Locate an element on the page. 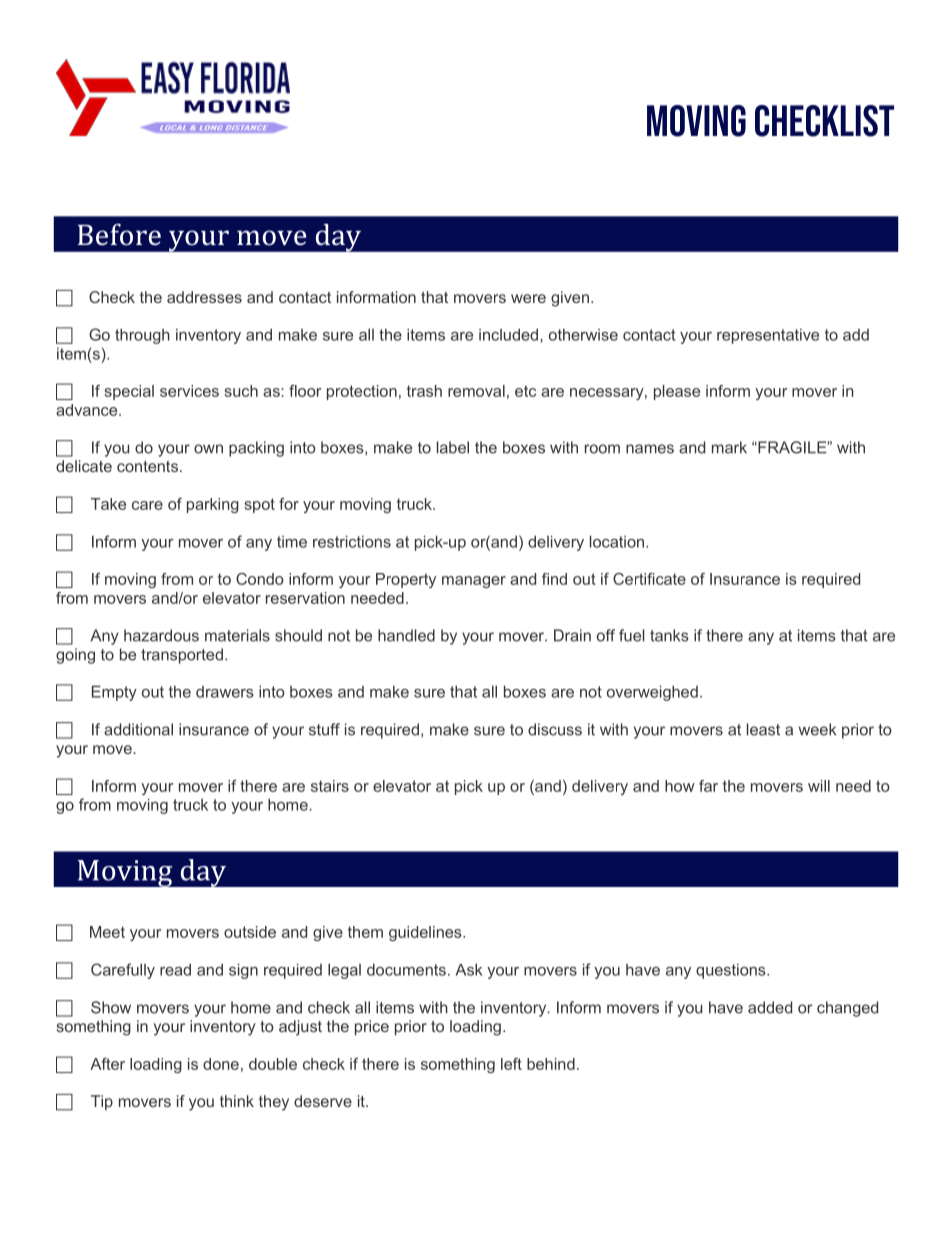  transported is located at coordinates (182, 656).
